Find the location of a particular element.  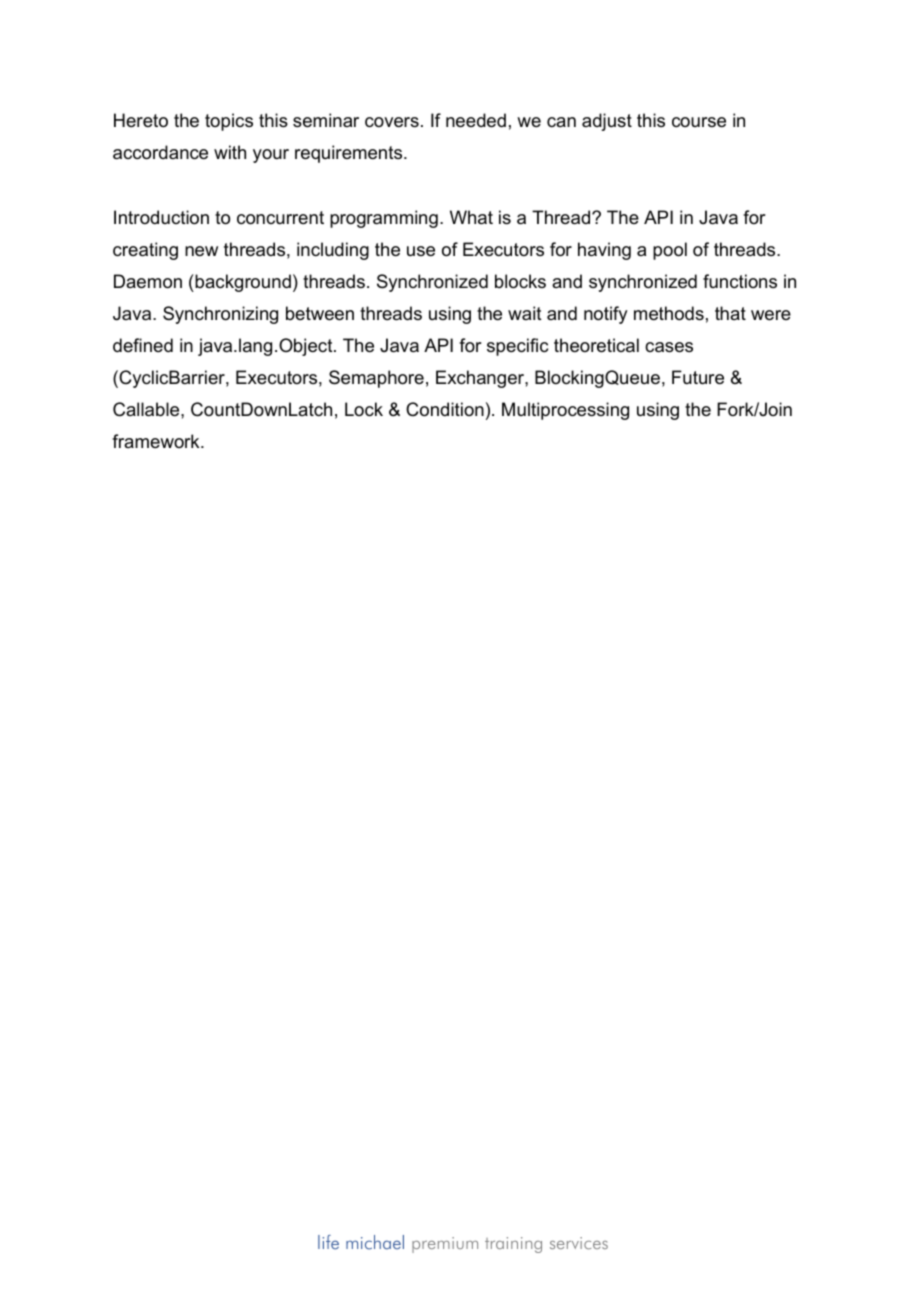

Semaphore is located at coordinates (376, 379).
